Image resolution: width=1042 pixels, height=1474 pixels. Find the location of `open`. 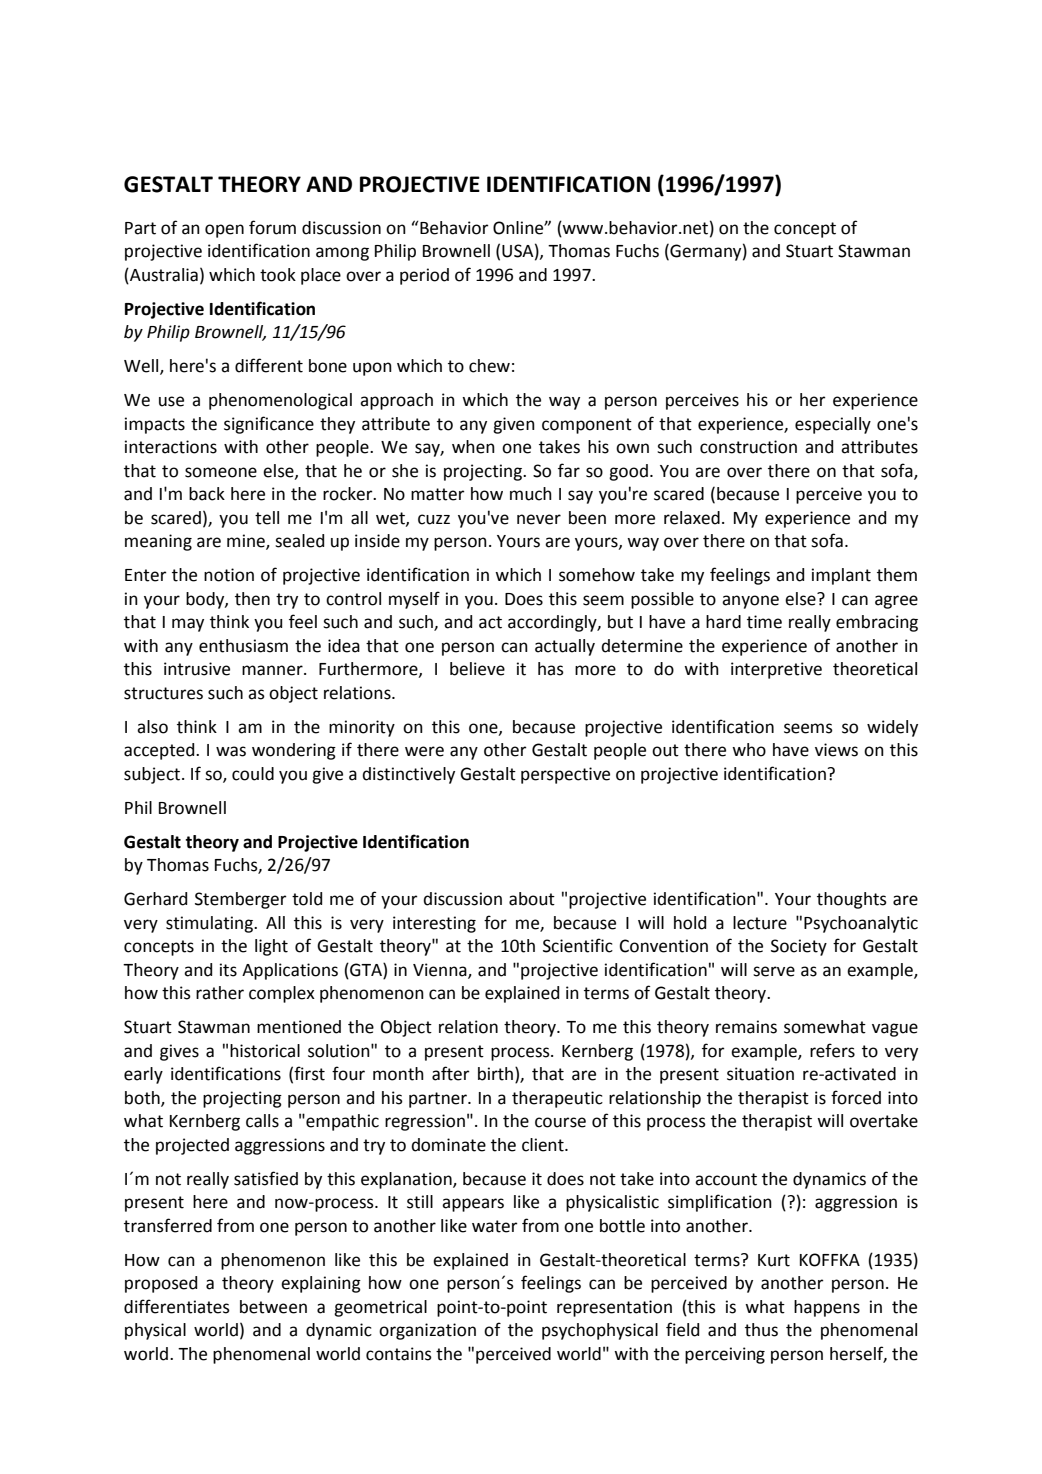

open is located at coordinates (224, 231).
